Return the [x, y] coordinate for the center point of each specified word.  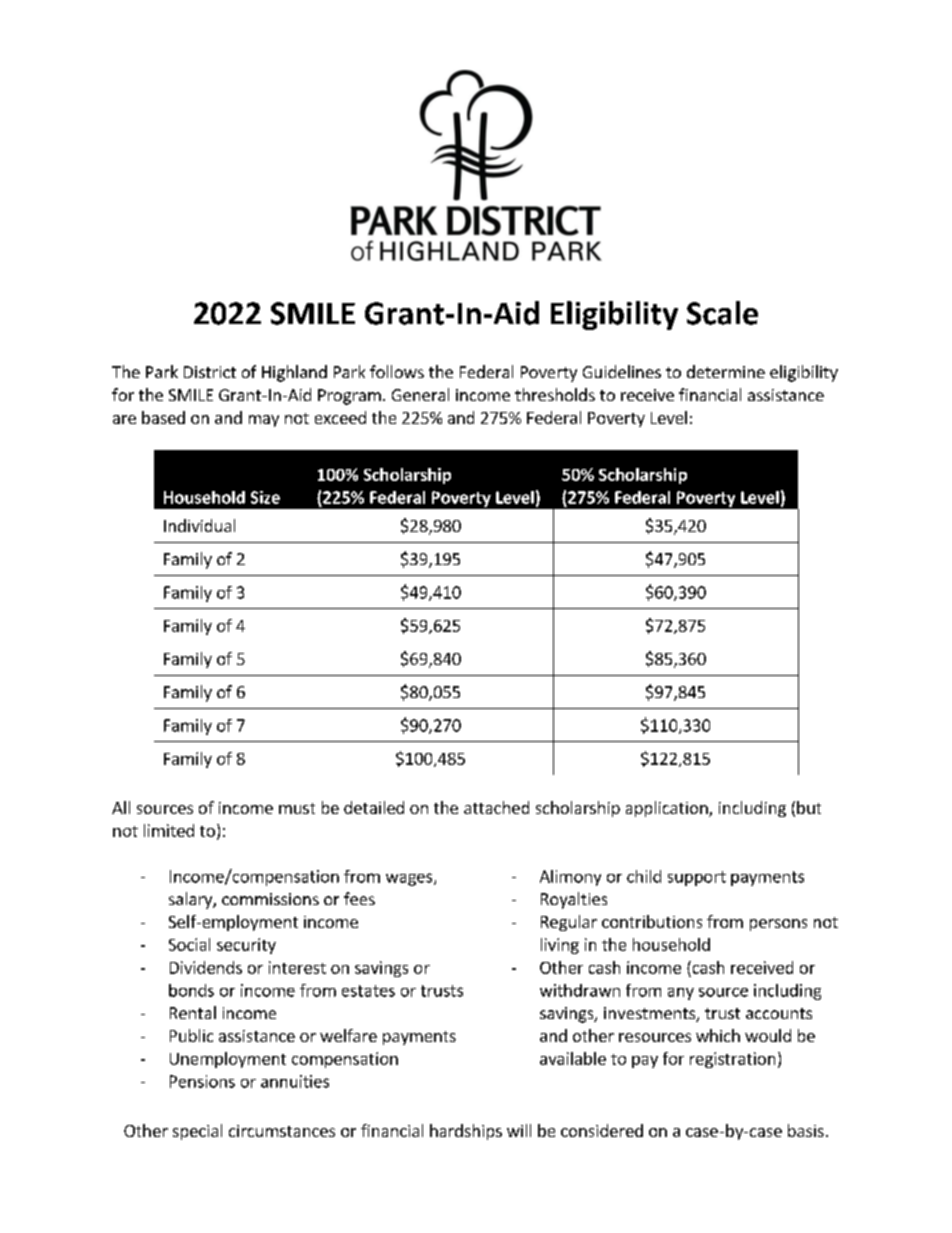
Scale [722, 313]
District [210, 372]
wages [410, 879]
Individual [199, 525]
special [197, 1132]
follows [397, 371]
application [668, 809]
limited [169, 830]
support [697, 878]
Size [265, 497]
